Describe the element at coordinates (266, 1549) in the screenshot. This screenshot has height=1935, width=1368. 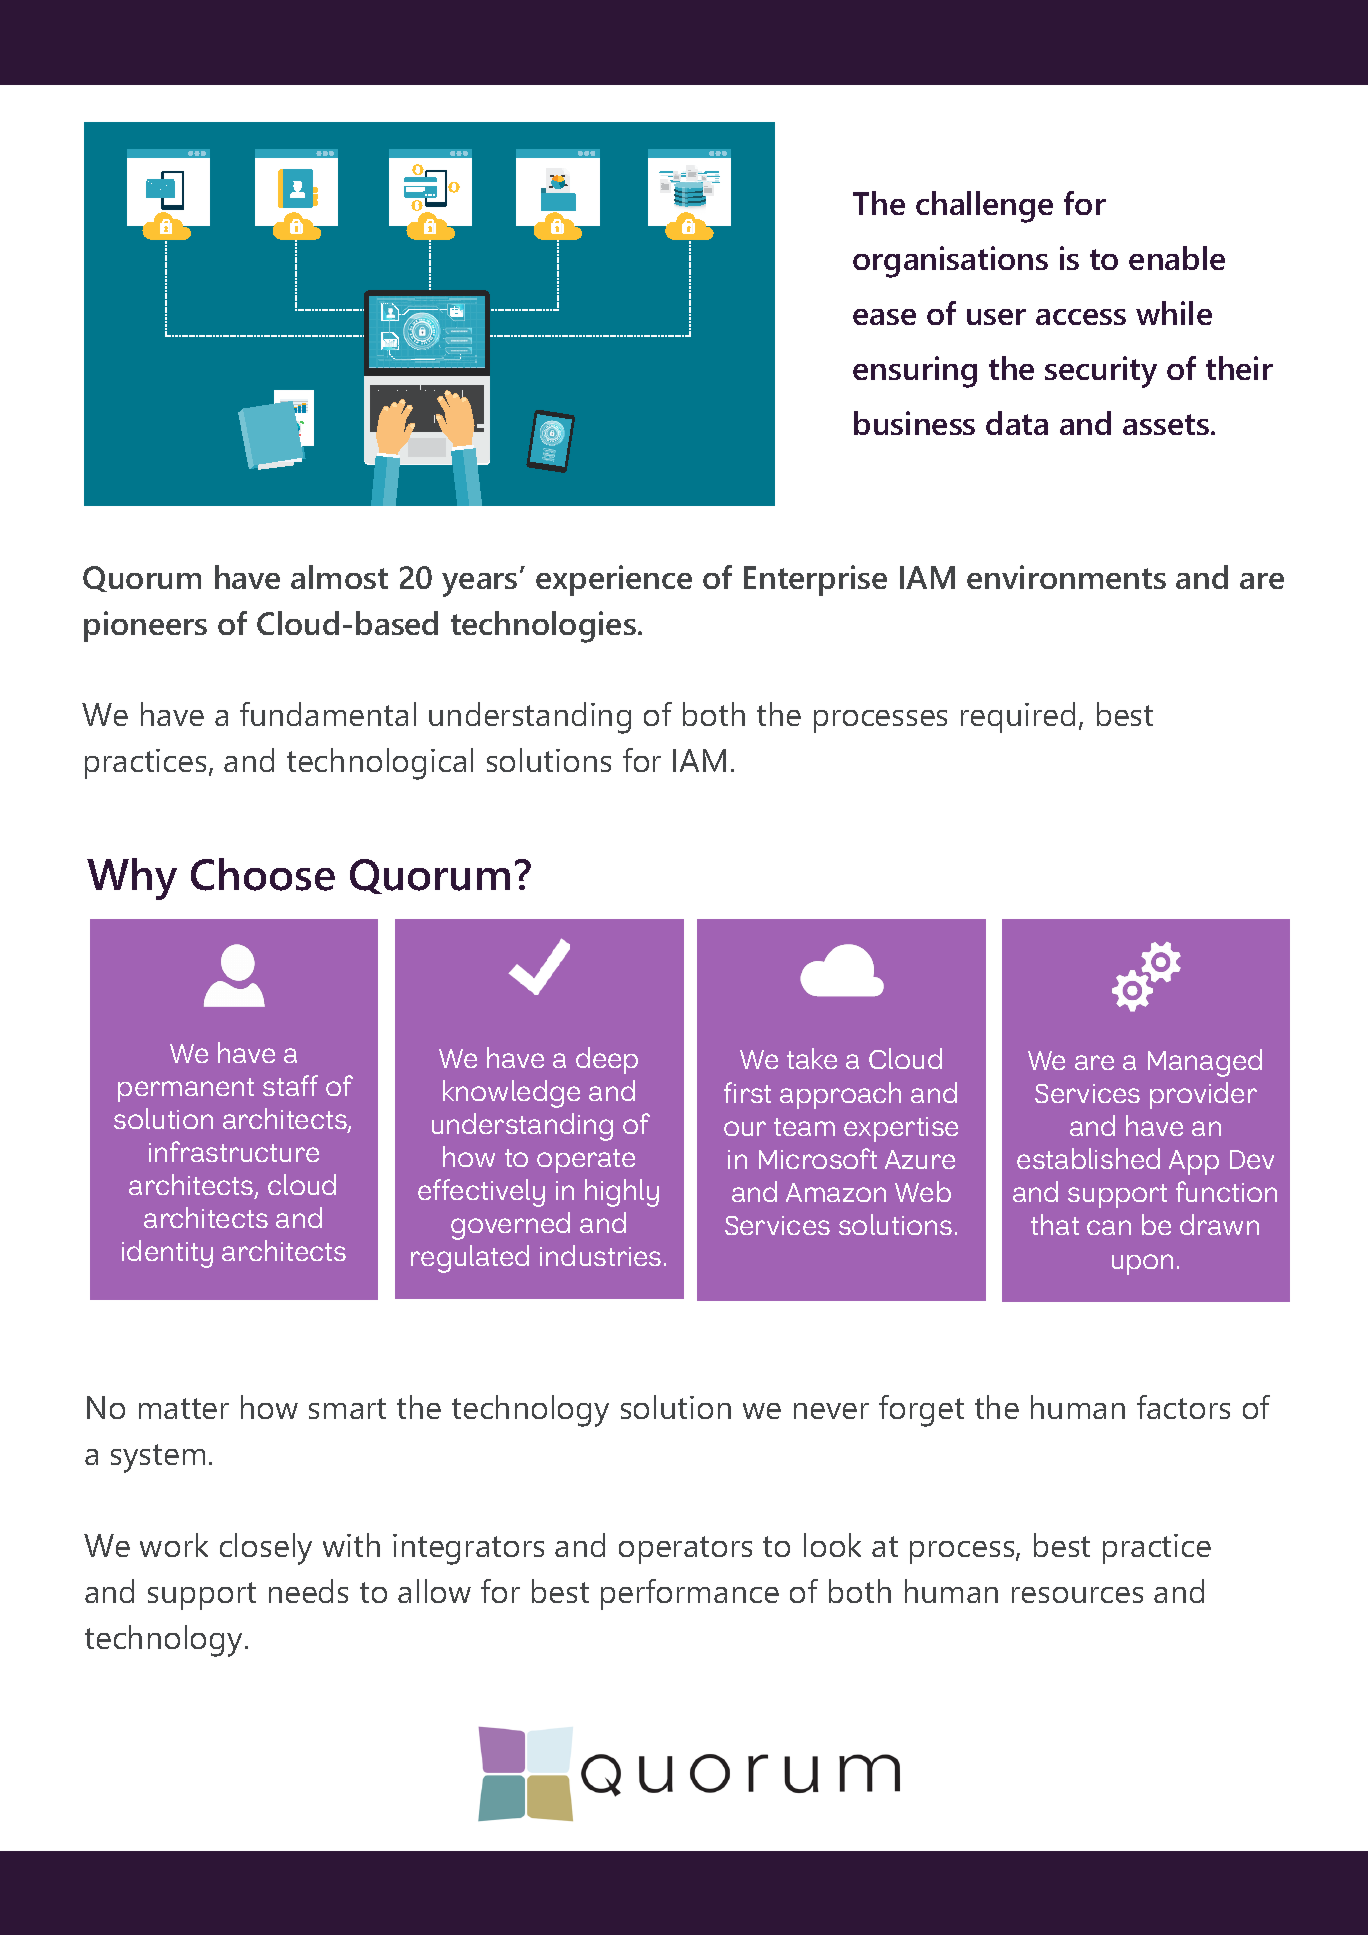
I see `closely` at that location.
